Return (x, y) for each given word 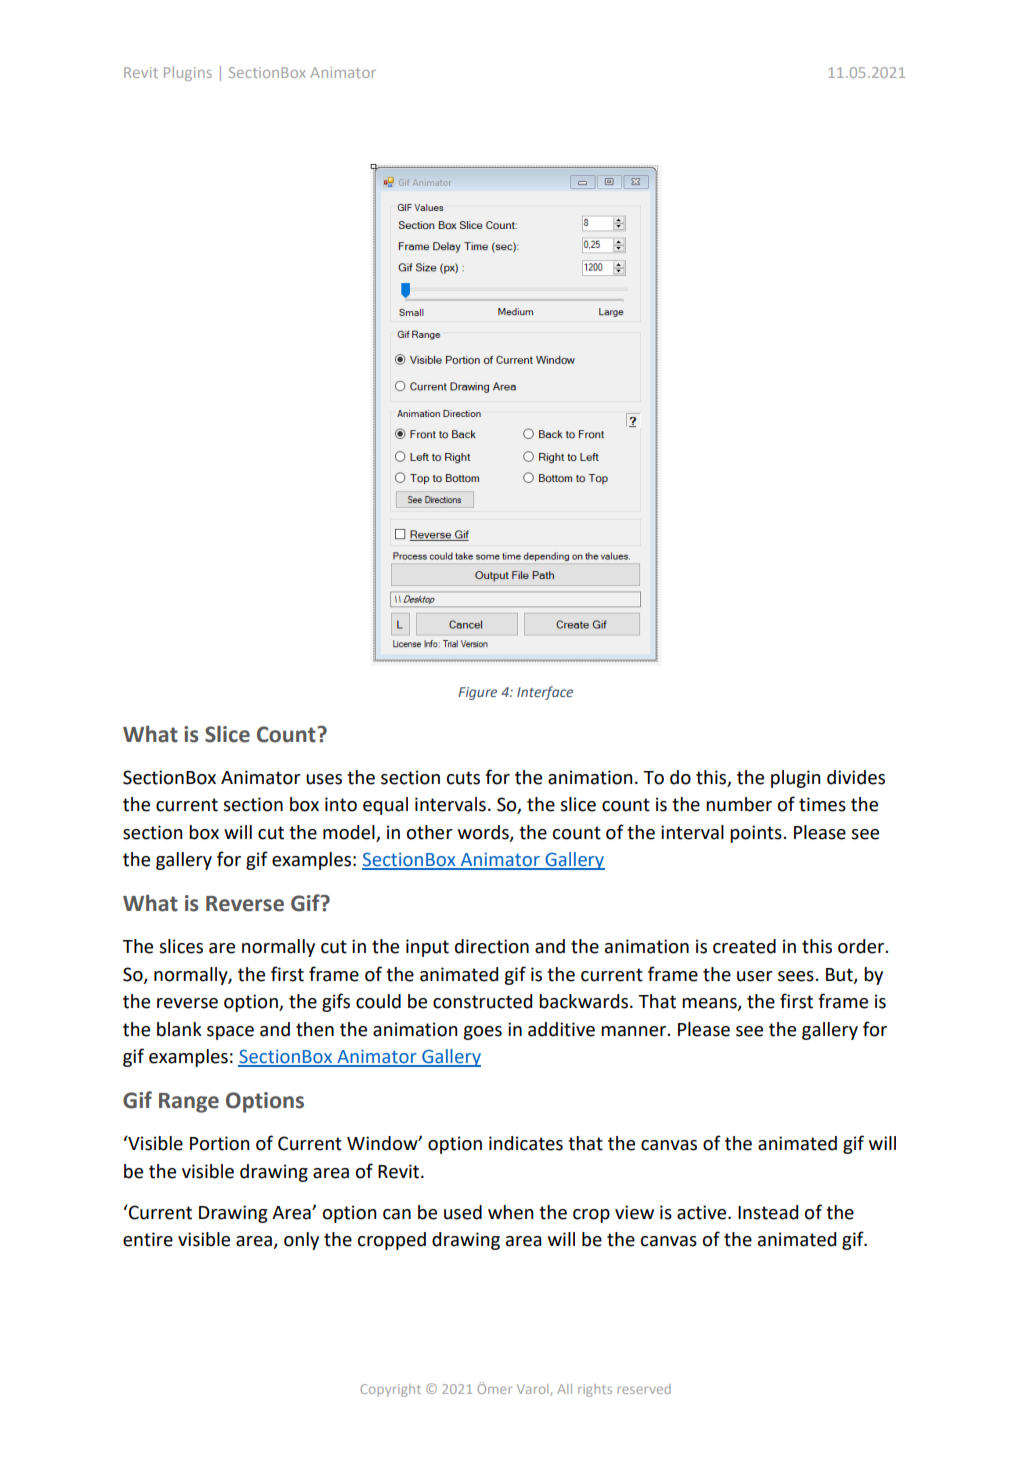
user (755, 976)
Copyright (390, 1390)
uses (324, 779)
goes (482, 1033)
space (230, 1033)
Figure (477, 693)
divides (856, 777)
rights (595, 1390)
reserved (644, 1389)
